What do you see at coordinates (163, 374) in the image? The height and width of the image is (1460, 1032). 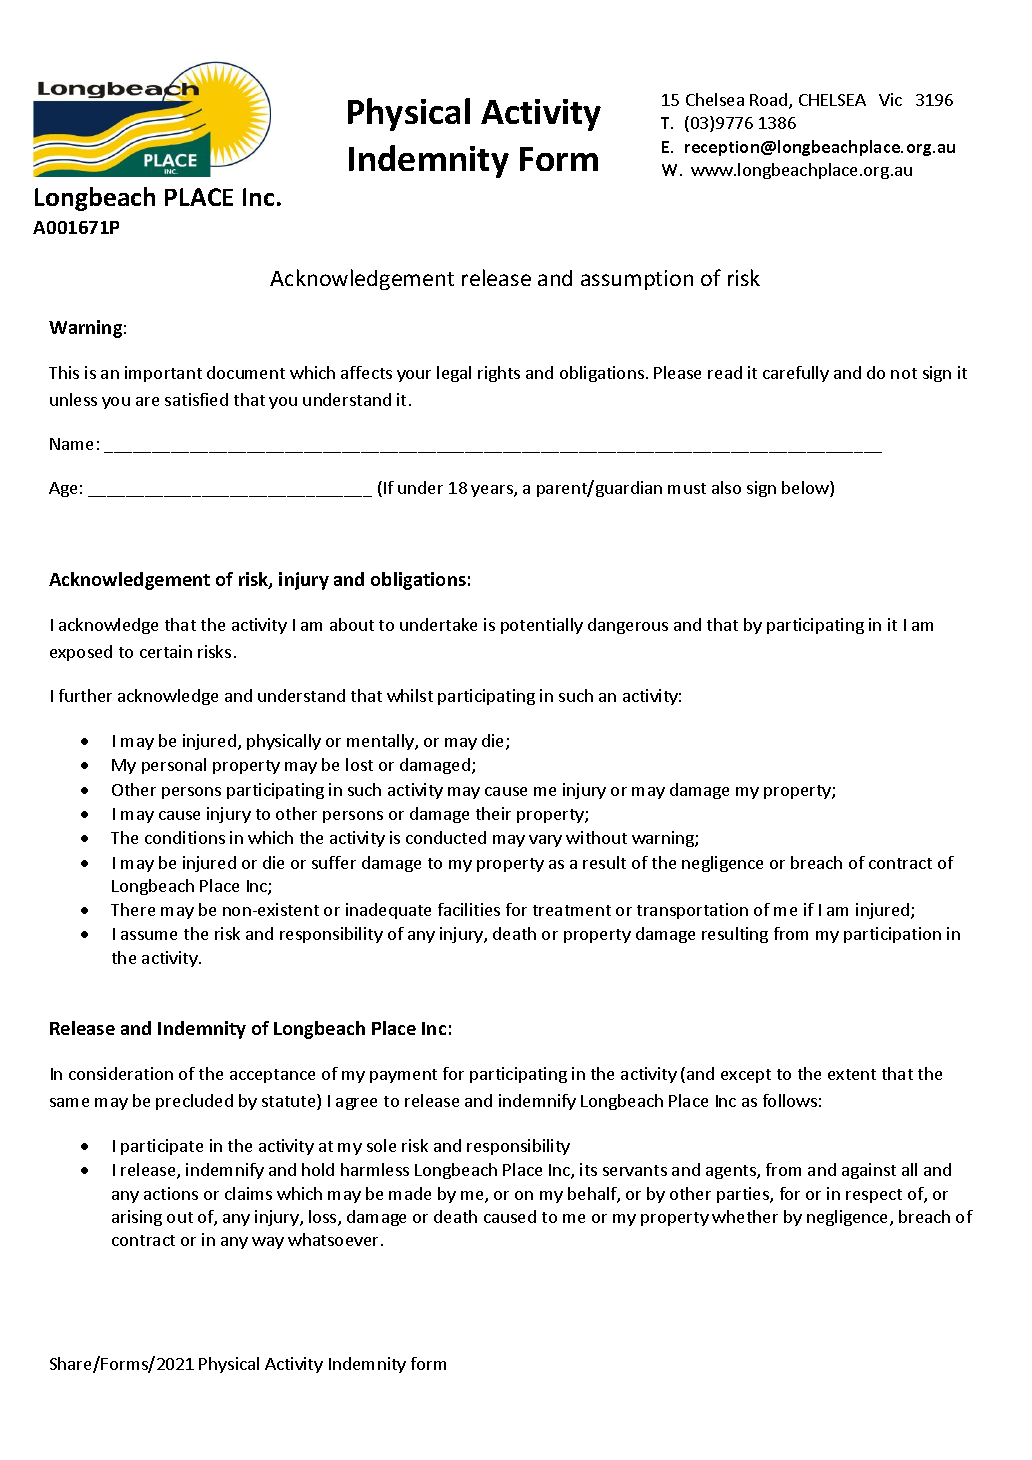 I see `important` at bounding box center [163, 374].
